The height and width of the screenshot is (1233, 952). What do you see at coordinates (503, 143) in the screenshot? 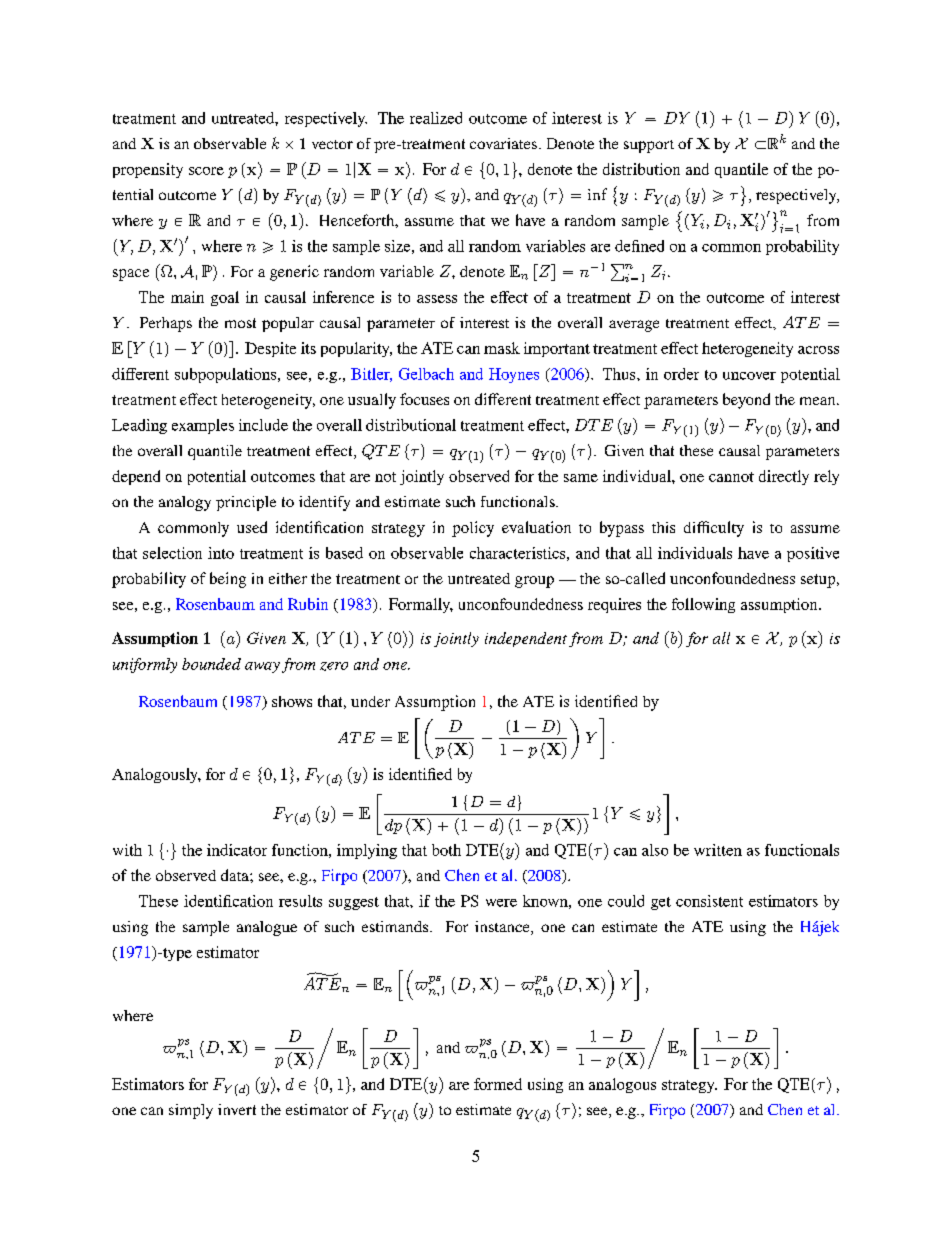
I see `covariates` at bounding box center [503, 143].
